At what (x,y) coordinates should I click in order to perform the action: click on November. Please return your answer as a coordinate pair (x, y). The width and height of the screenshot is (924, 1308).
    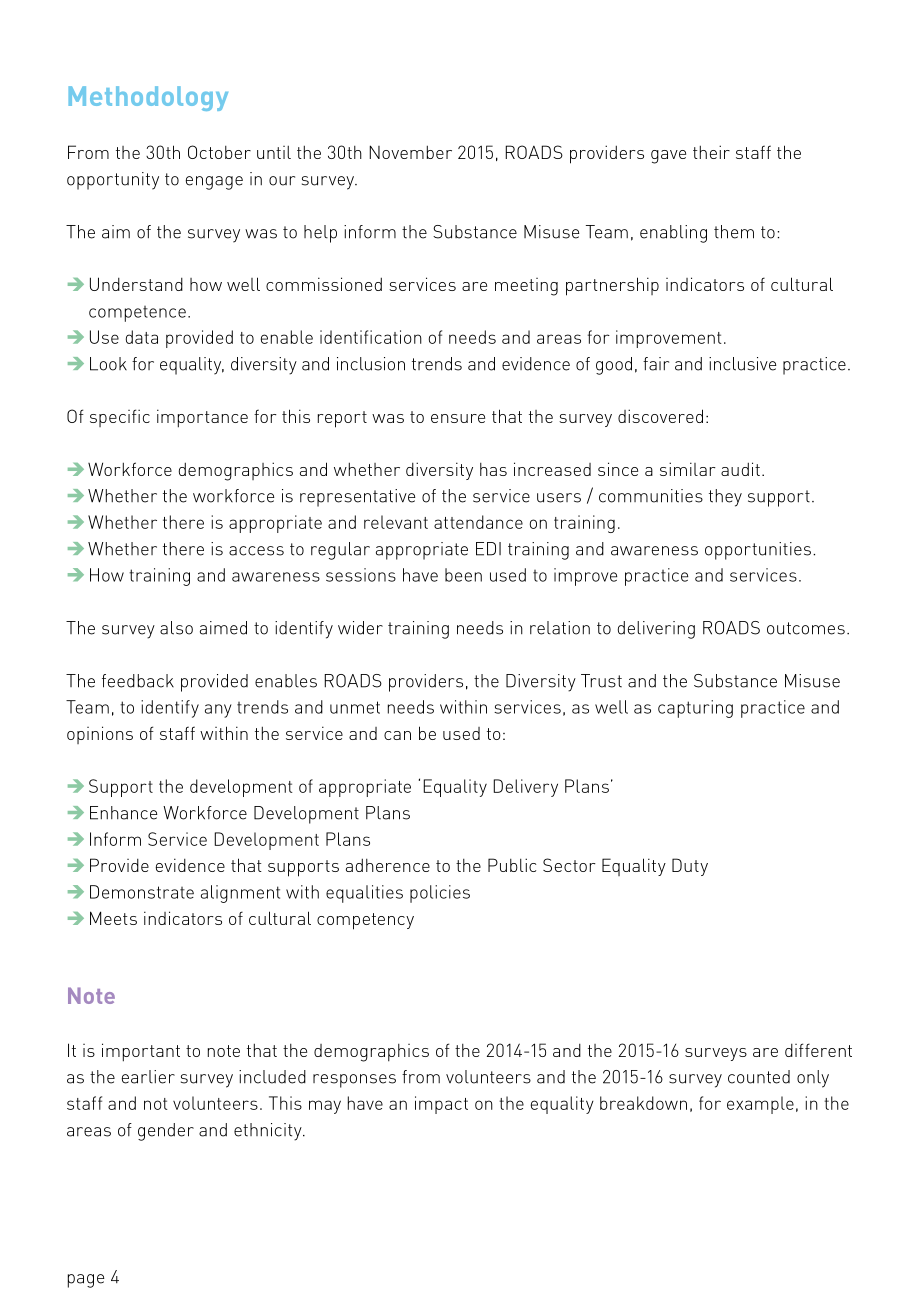
    Looking at the image, I should click on (410, 152).
